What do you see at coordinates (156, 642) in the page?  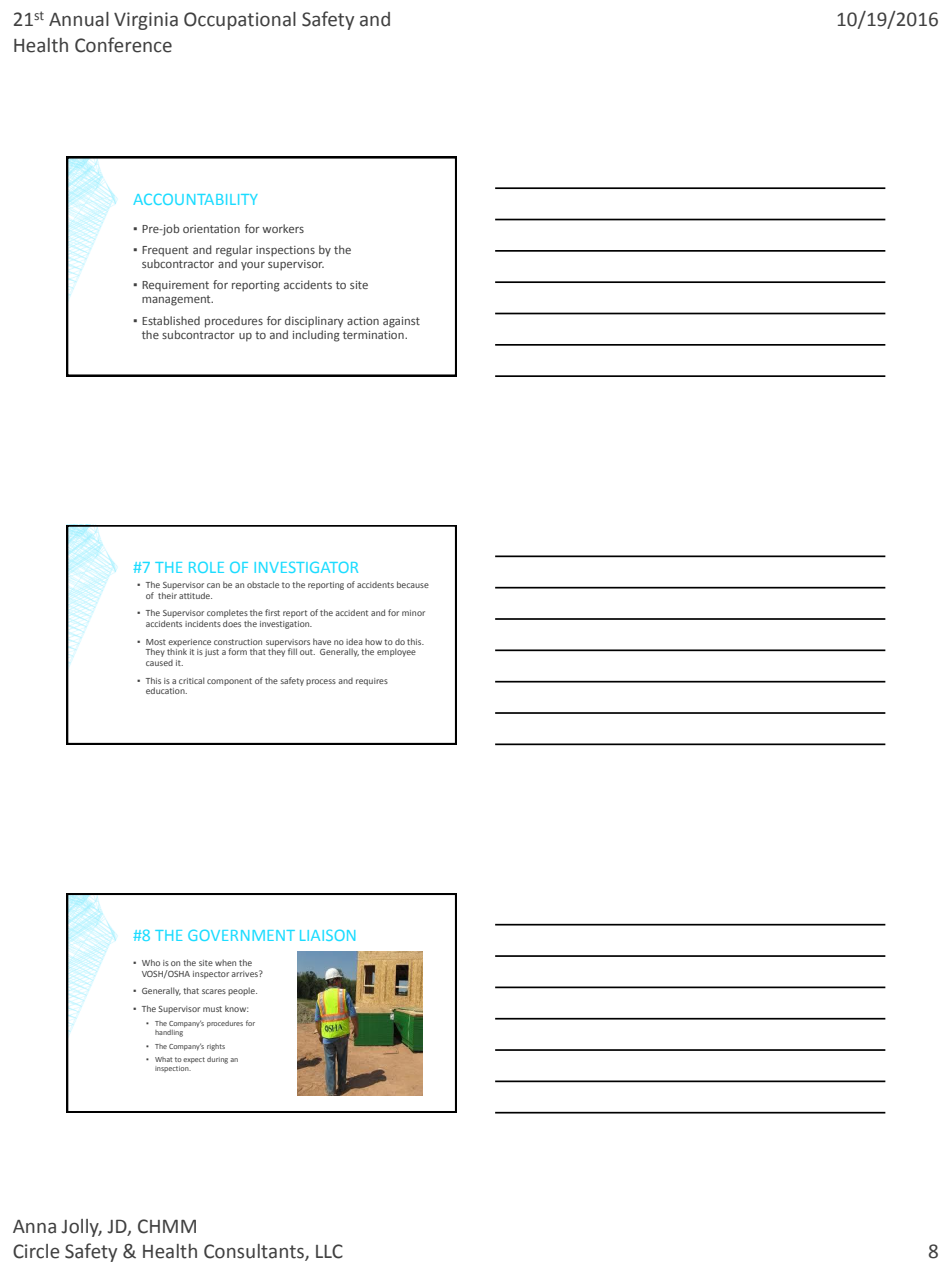 I see `Most` at bounding box center [156, 642].
